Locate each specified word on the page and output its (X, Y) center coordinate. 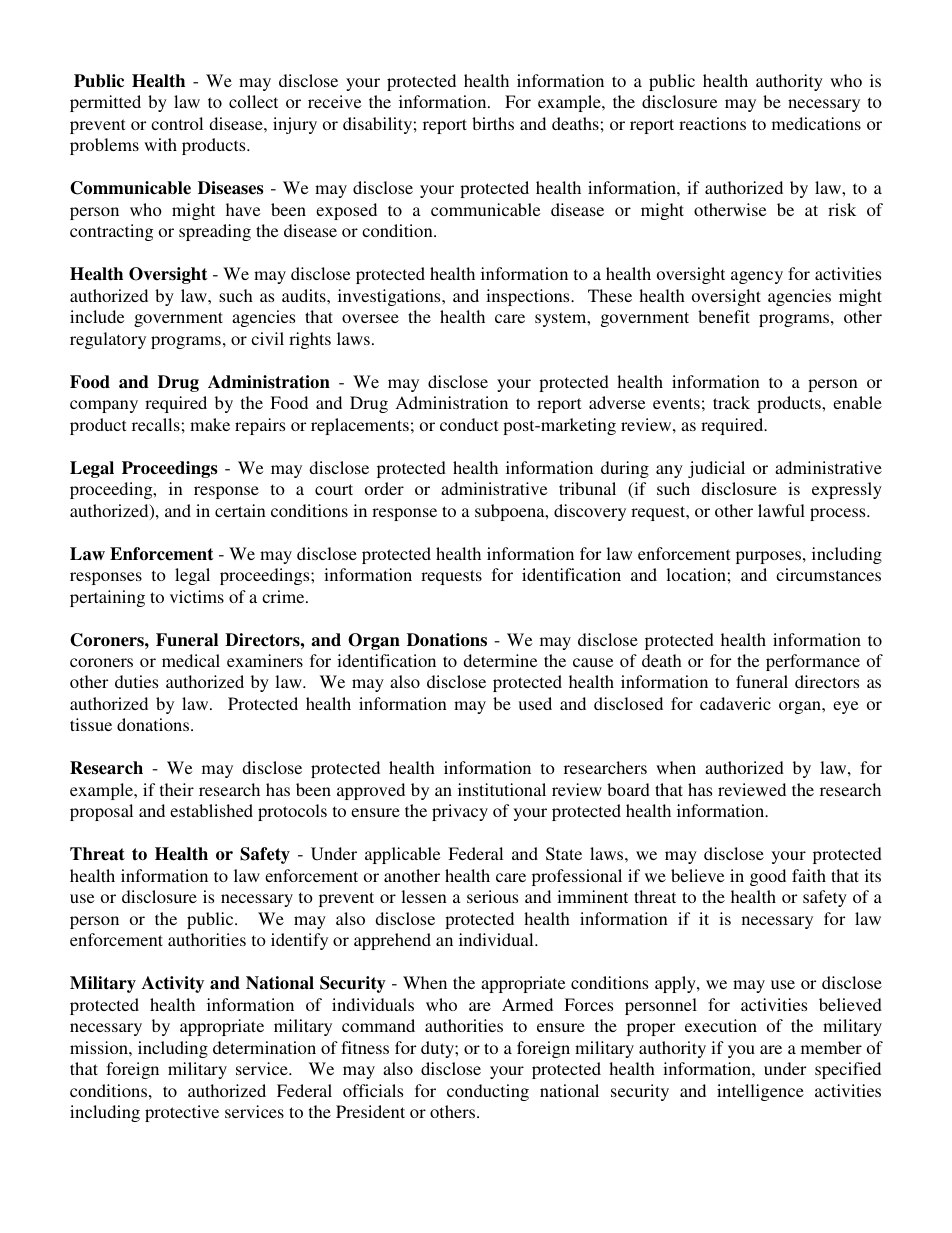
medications (816, 123)
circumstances (828, 574)
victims (197, 596)
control (177, 123)
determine (500, 660)
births (493, 123)
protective (182, 1113)
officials (373, 1090)
